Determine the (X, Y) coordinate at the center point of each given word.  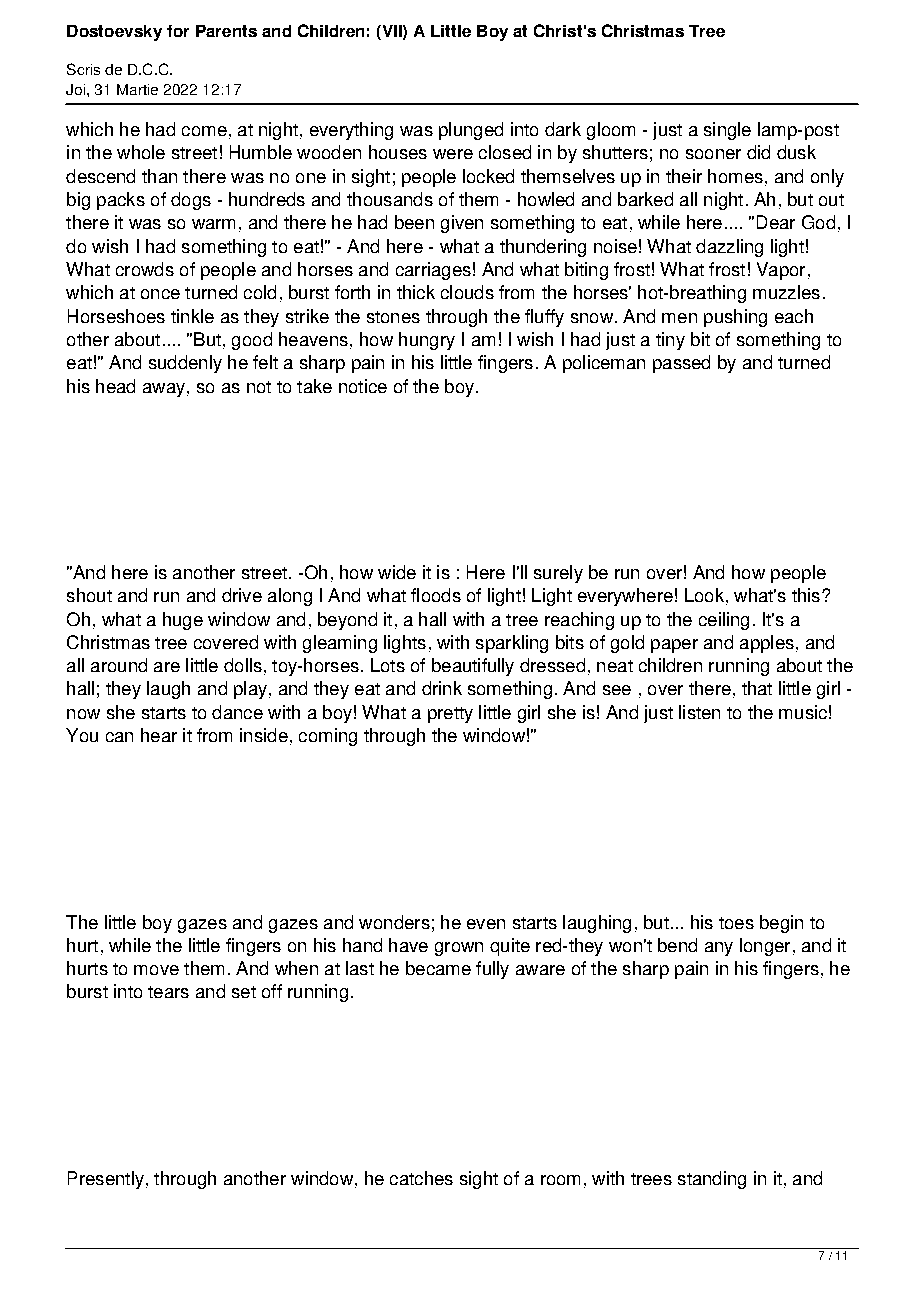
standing (712, 1180)
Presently (106, 1180)
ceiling (724, 621)
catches (421, 1178)
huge (183, 621)
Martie (137, 89)
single (727, 131)
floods (436, 595)
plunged (471, 131)
